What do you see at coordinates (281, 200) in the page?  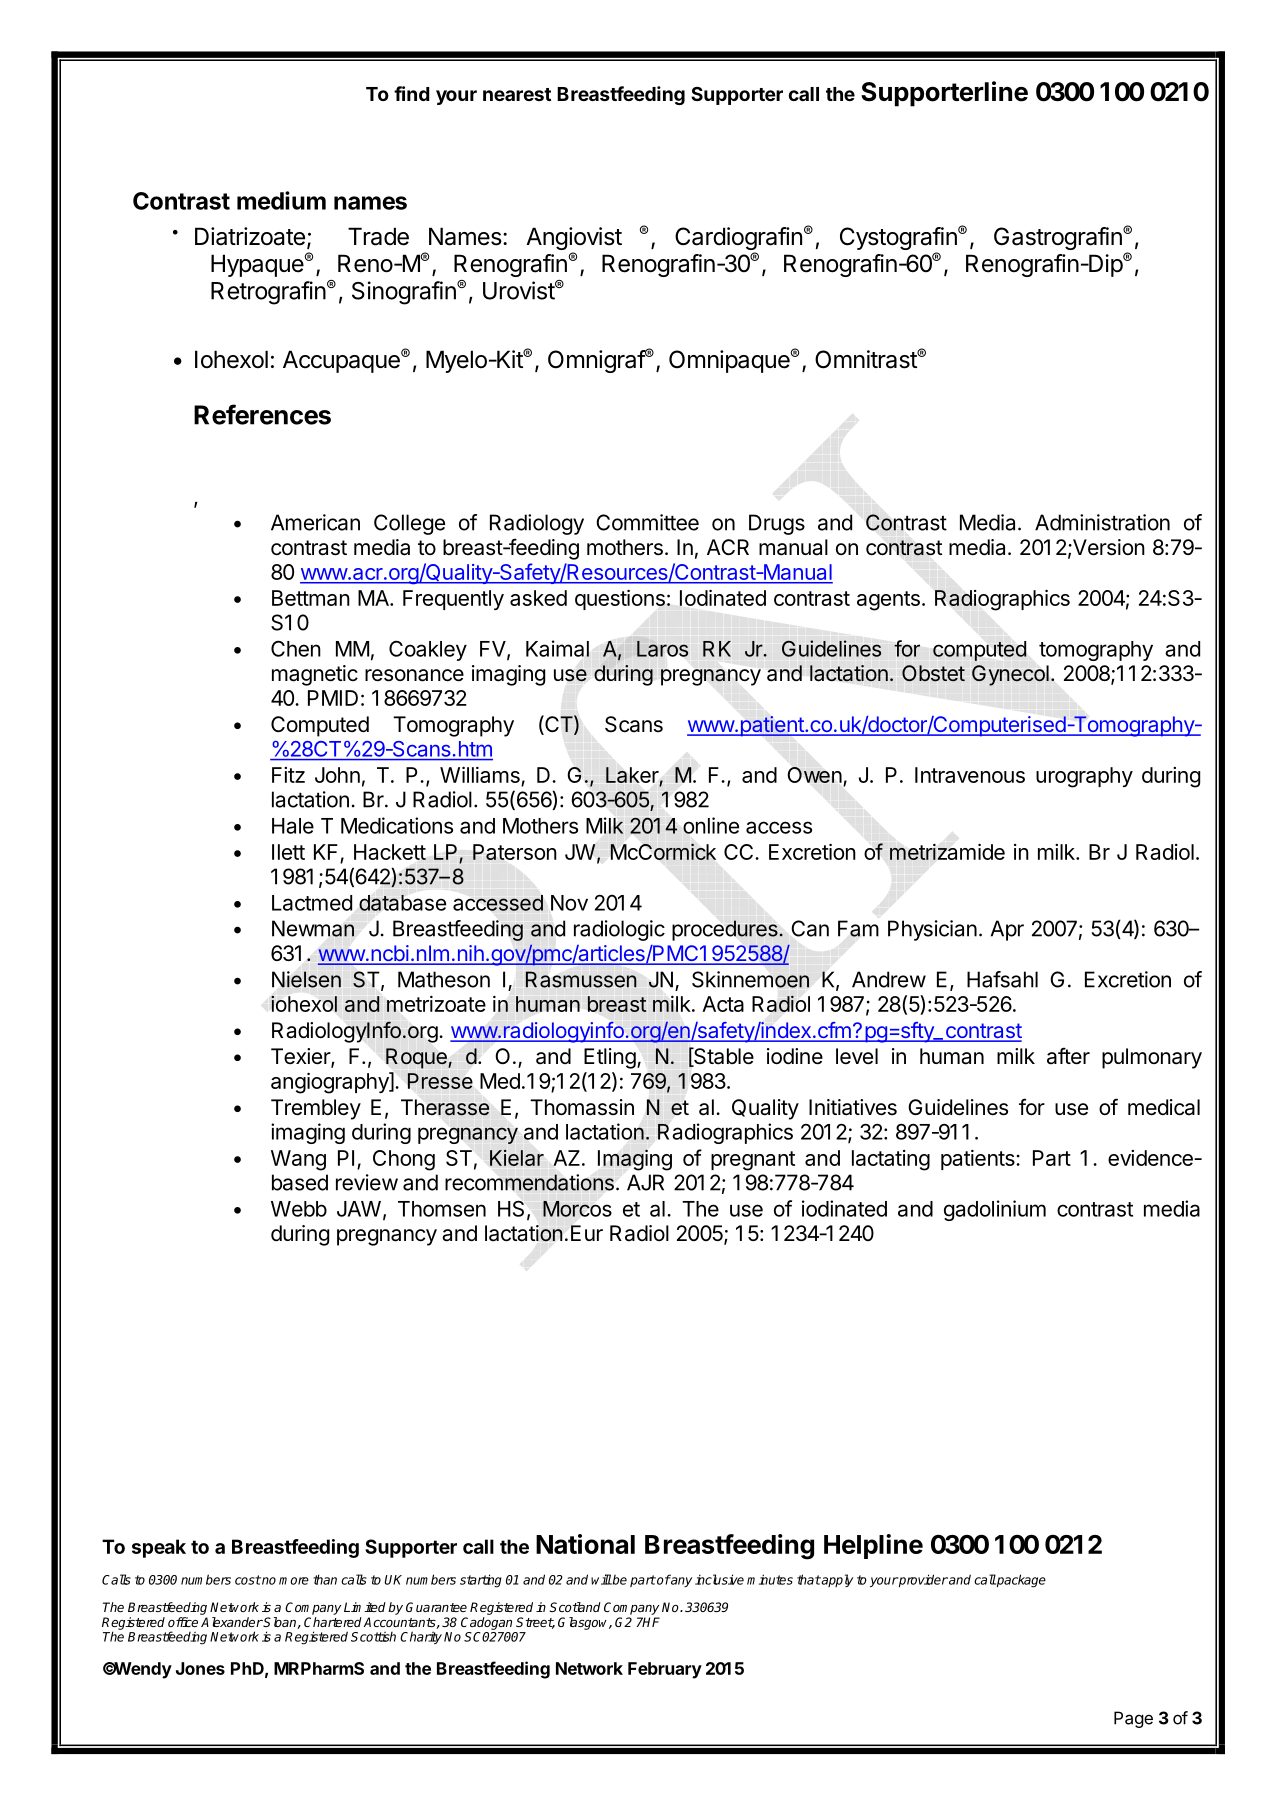 I see `medium` at bounding box center [281, 200].
